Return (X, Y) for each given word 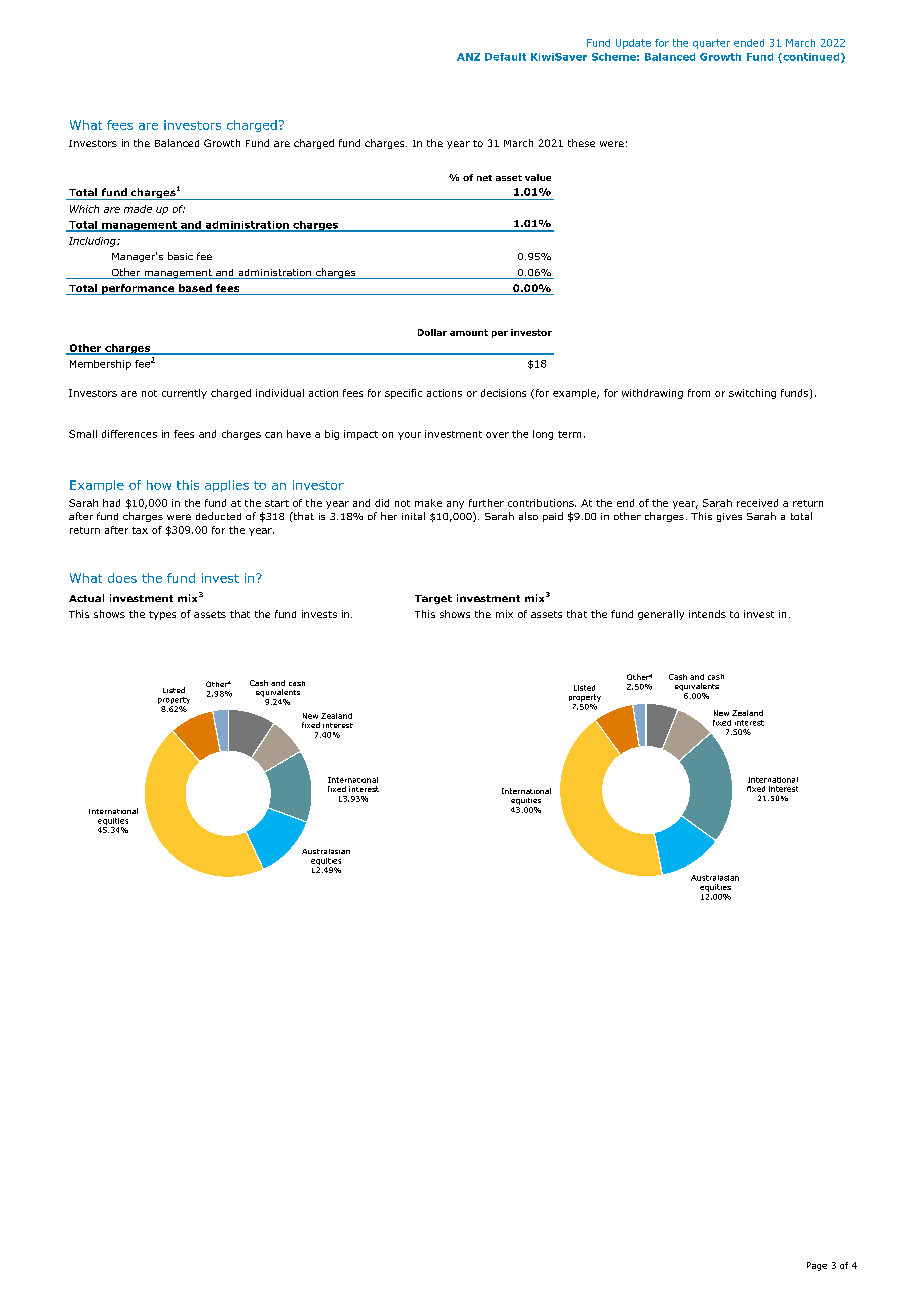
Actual (86, 598)
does (122, 578)
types (162, 615)
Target (433, 599)
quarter (711, 44)
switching (752, 394)
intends (707, 614)
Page (817, 1266)
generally (661, 615)
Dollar (432, 332)
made (138, 209)
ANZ (468, 57)
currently (184, 394)
